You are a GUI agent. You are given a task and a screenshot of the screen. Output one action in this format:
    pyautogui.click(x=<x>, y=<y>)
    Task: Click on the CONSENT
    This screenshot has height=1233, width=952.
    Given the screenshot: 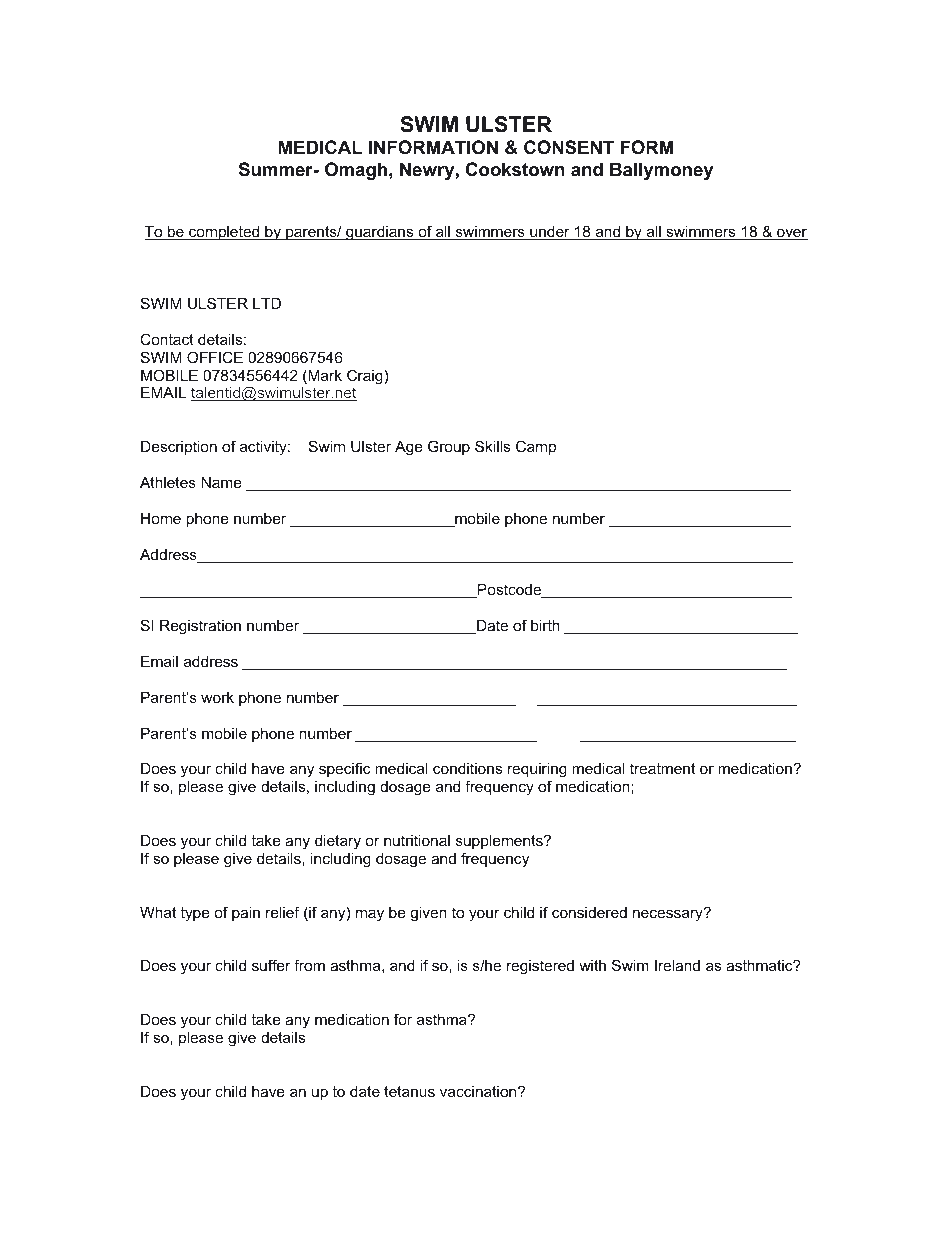 What is the action you would take?
    pyautogui.click(x=569, y=147)
